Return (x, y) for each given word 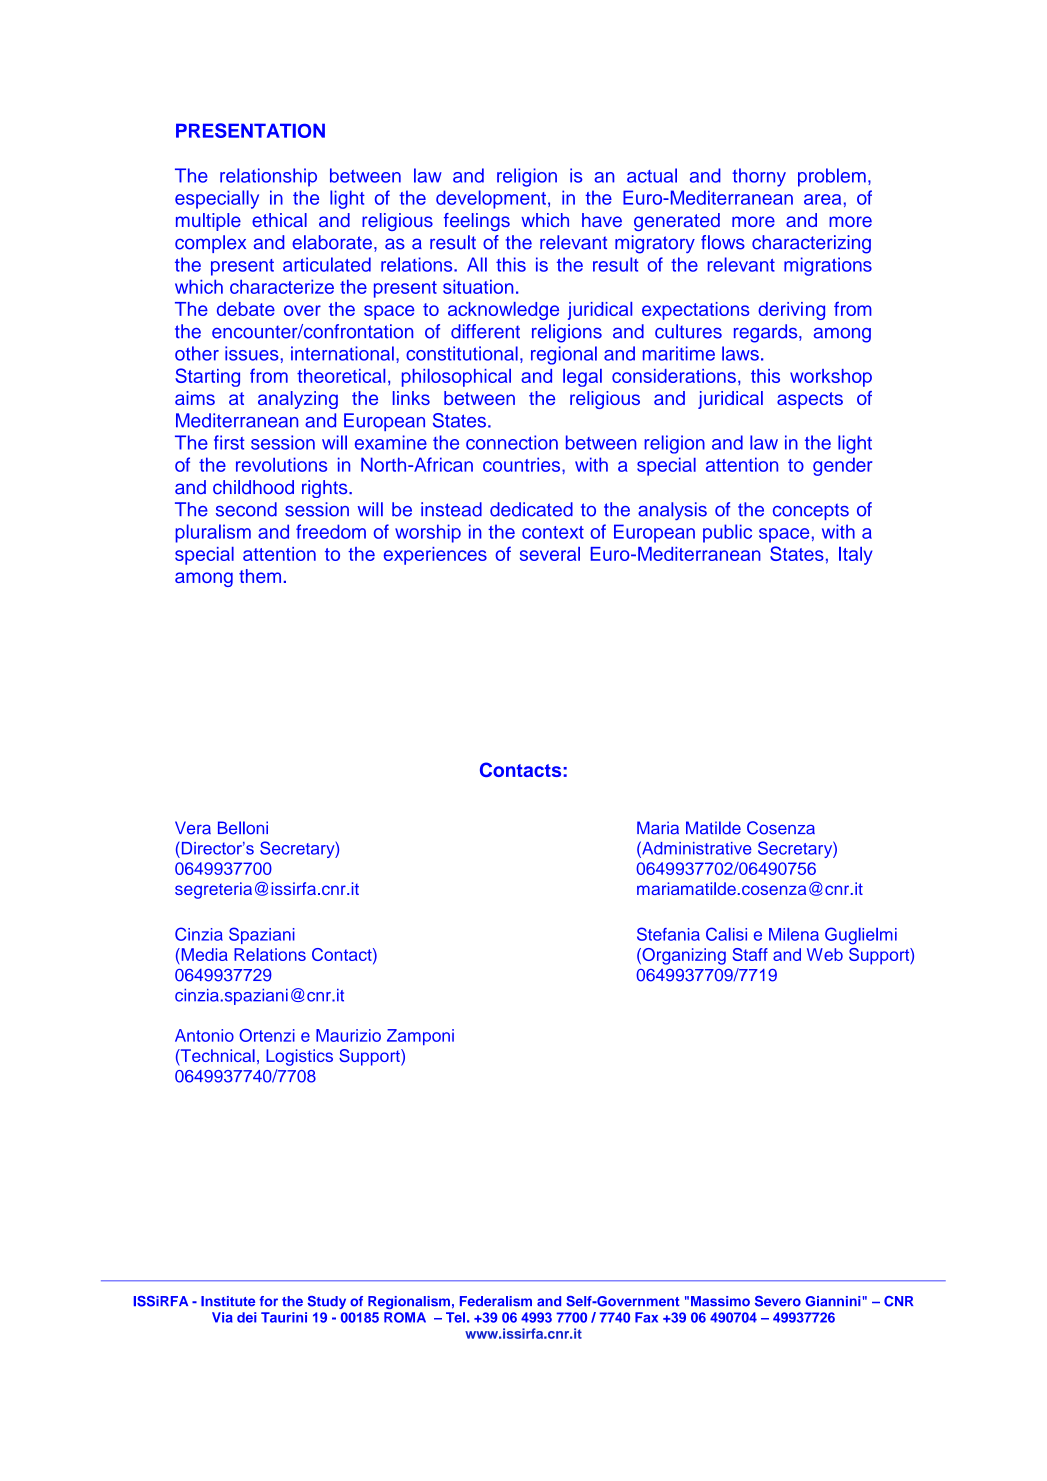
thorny (759, 177)
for (269, 1301)
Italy (856, 556)
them (260, 576)
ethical (279, 220)
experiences (435, 556)
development (491, 199)
